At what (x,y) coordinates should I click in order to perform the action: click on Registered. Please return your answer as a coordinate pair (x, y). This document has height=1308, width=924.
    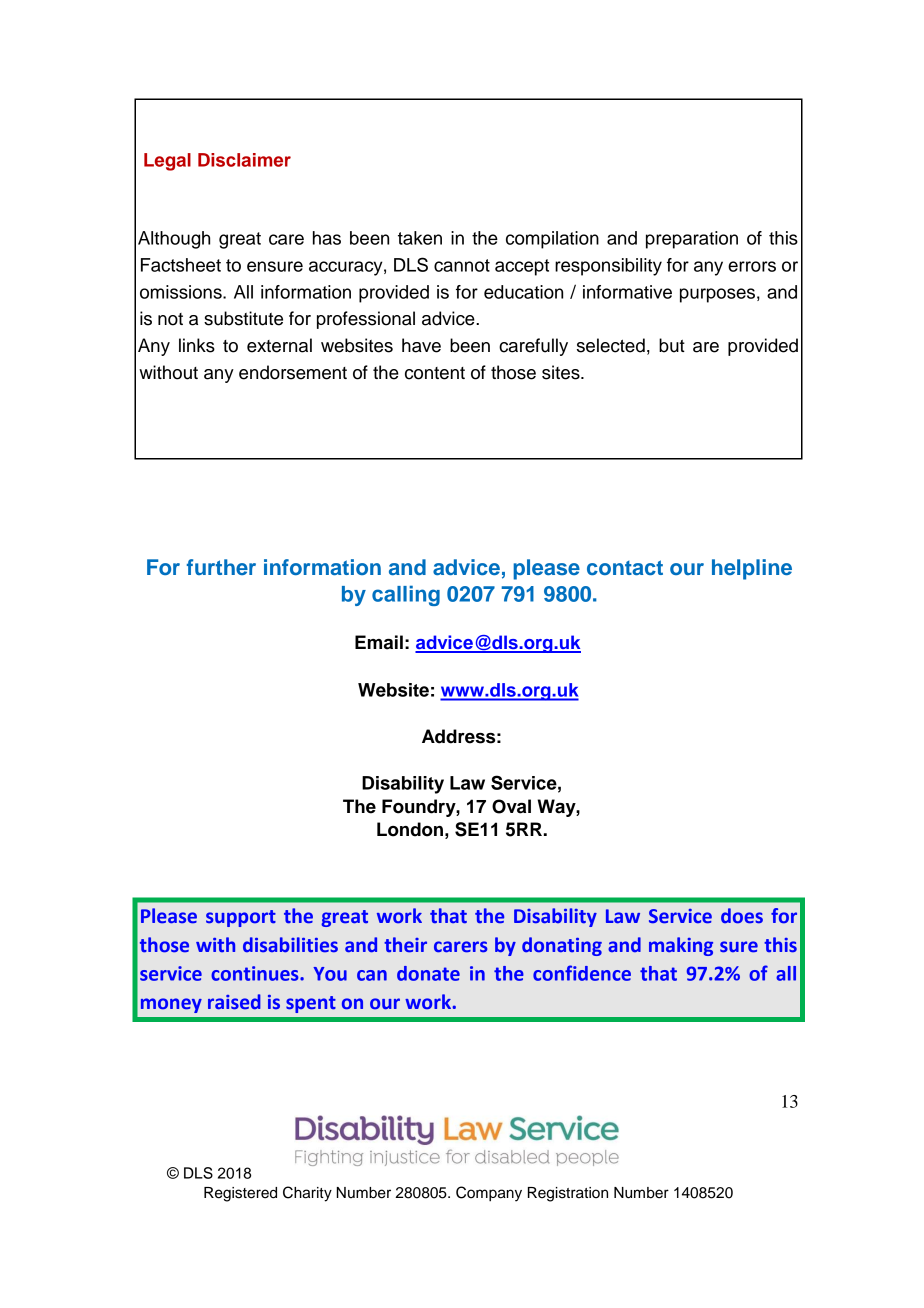
    Looking at the image, I should click on (240, 1194).
